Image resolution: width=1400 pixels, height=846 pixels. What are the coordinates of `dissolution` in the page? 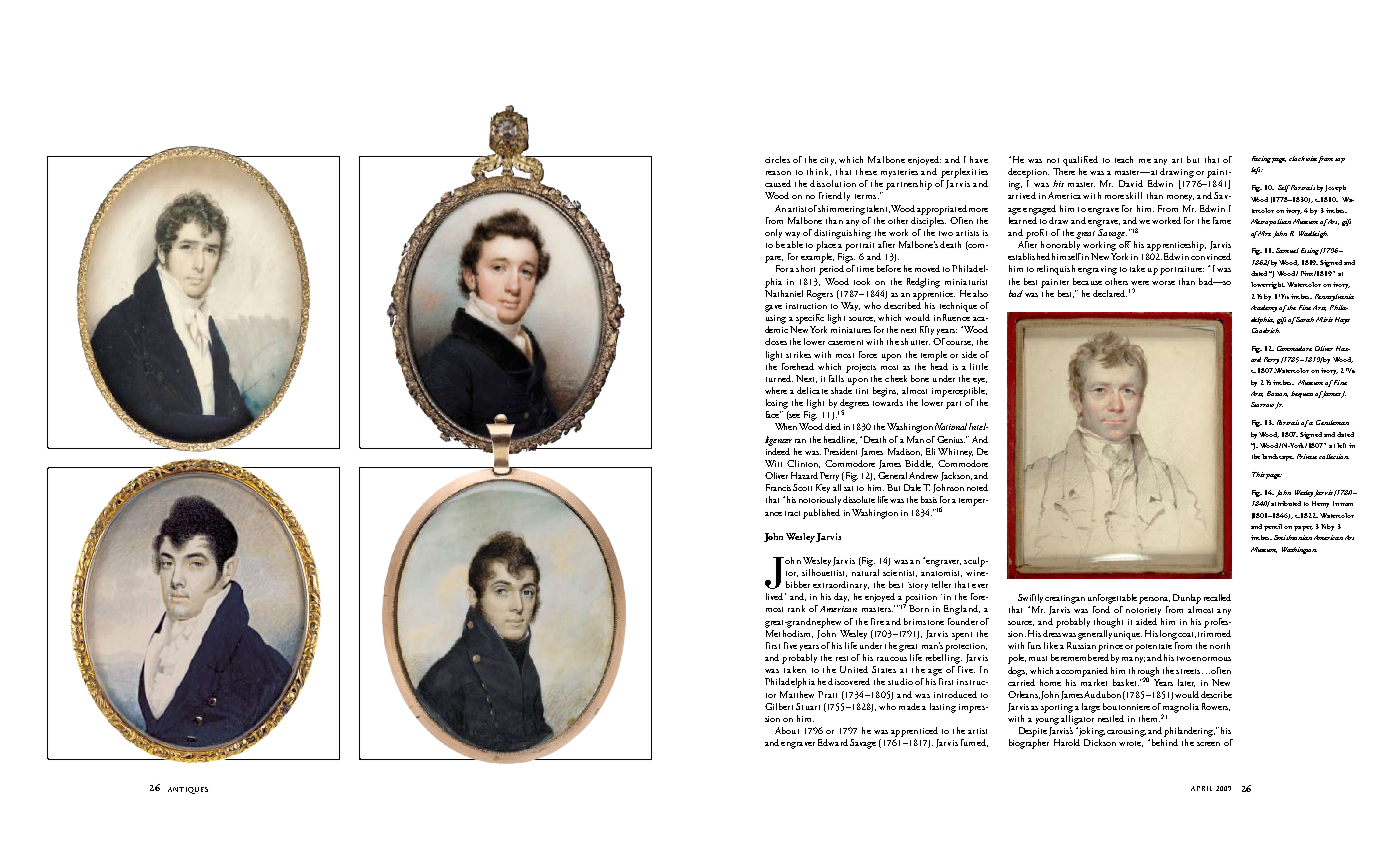 It's located at (833, 183).
